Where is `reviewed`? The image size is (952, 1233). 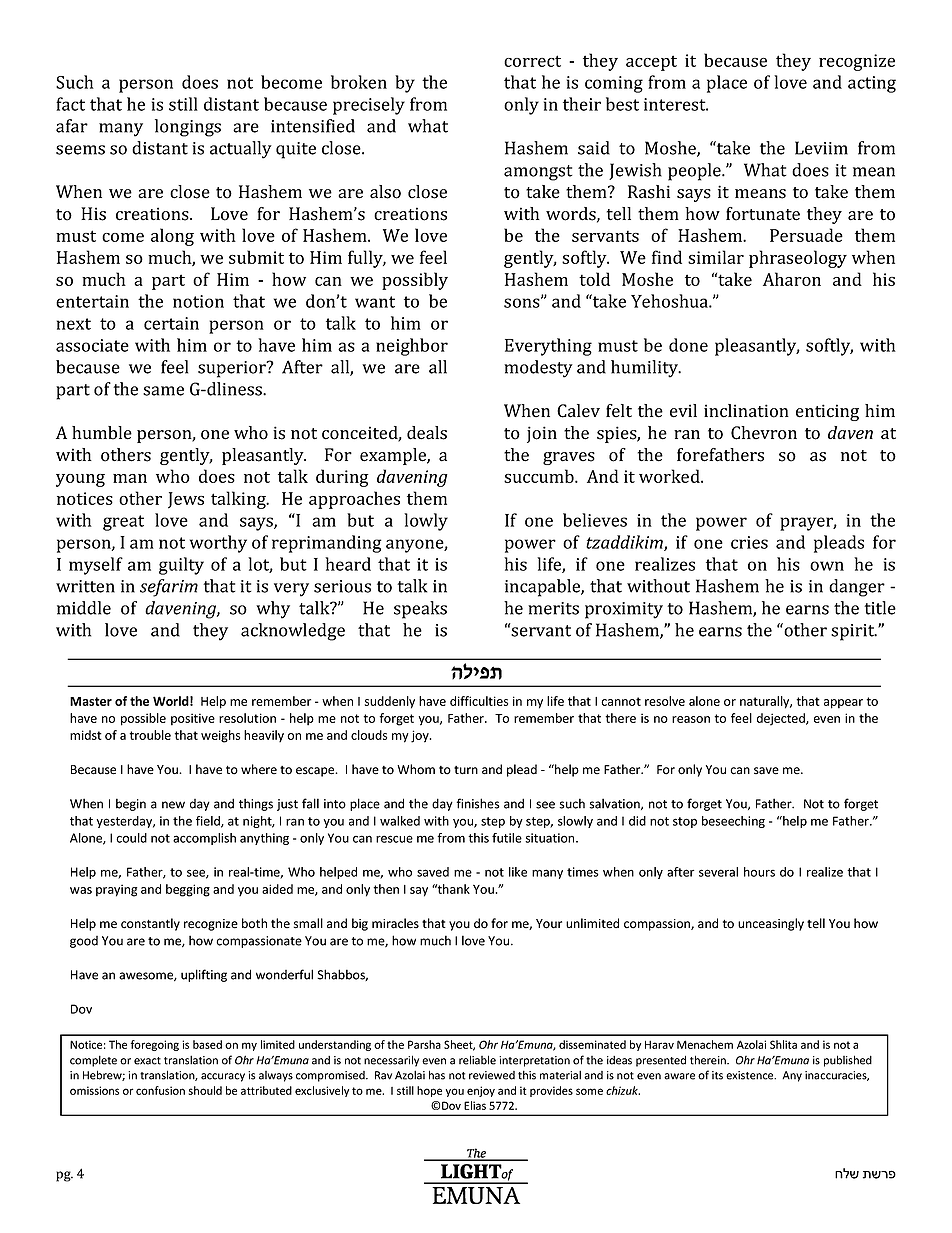
reviewed is located at coordinates (492, 1075).
